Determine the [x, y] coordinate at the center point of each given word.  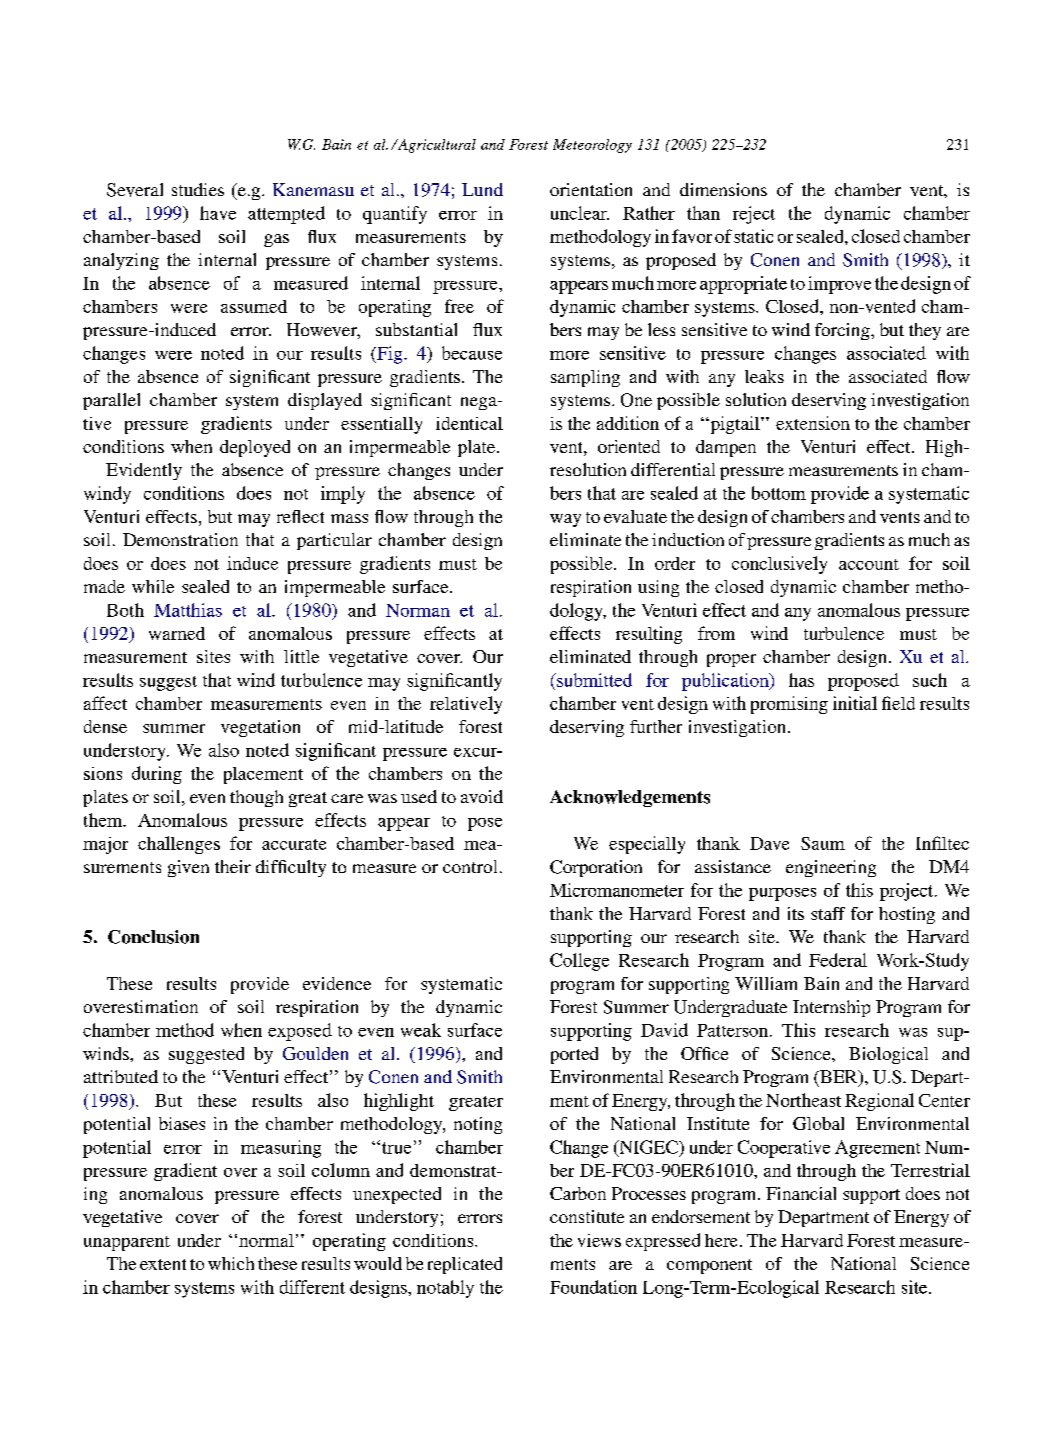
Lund [482, 189]
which [231, 1263]
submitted [593, 680]
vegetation [260, 728]
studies [198, 189]
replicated [465, 1265]
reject [754, 215]
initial [855, 703]
